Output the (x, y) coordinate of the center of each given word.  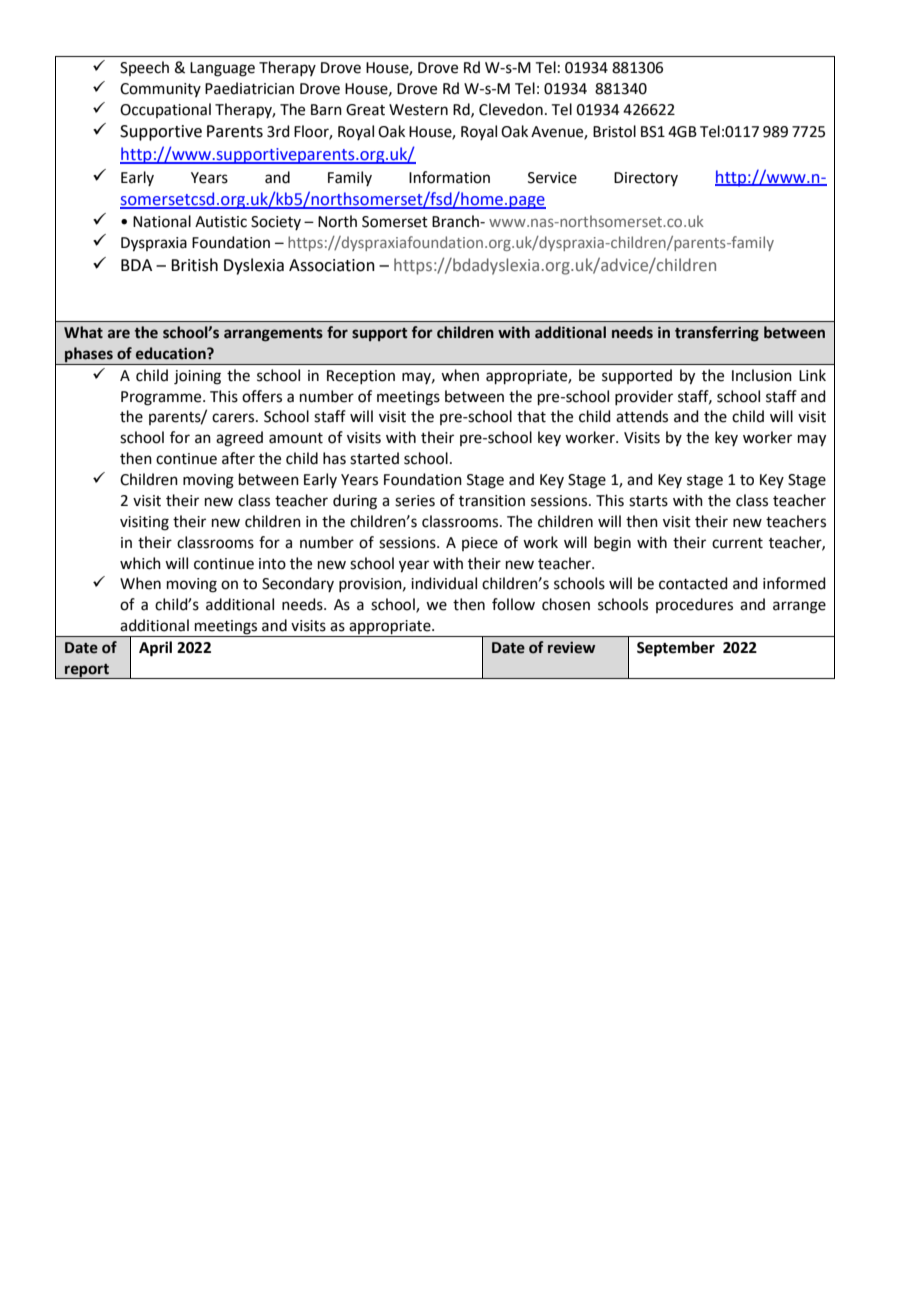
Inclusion (762, 375)
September (676, 649)
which (140, 563)
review (571, 647)
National (162, 221)
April (155, 649)
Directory (646, 179)
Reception (361, 377)
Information (449, 177)
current (737, 543)
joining (197, 377)
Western (418, 110)
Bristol (614, 131)
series (415, 501)
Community (160, 90)
